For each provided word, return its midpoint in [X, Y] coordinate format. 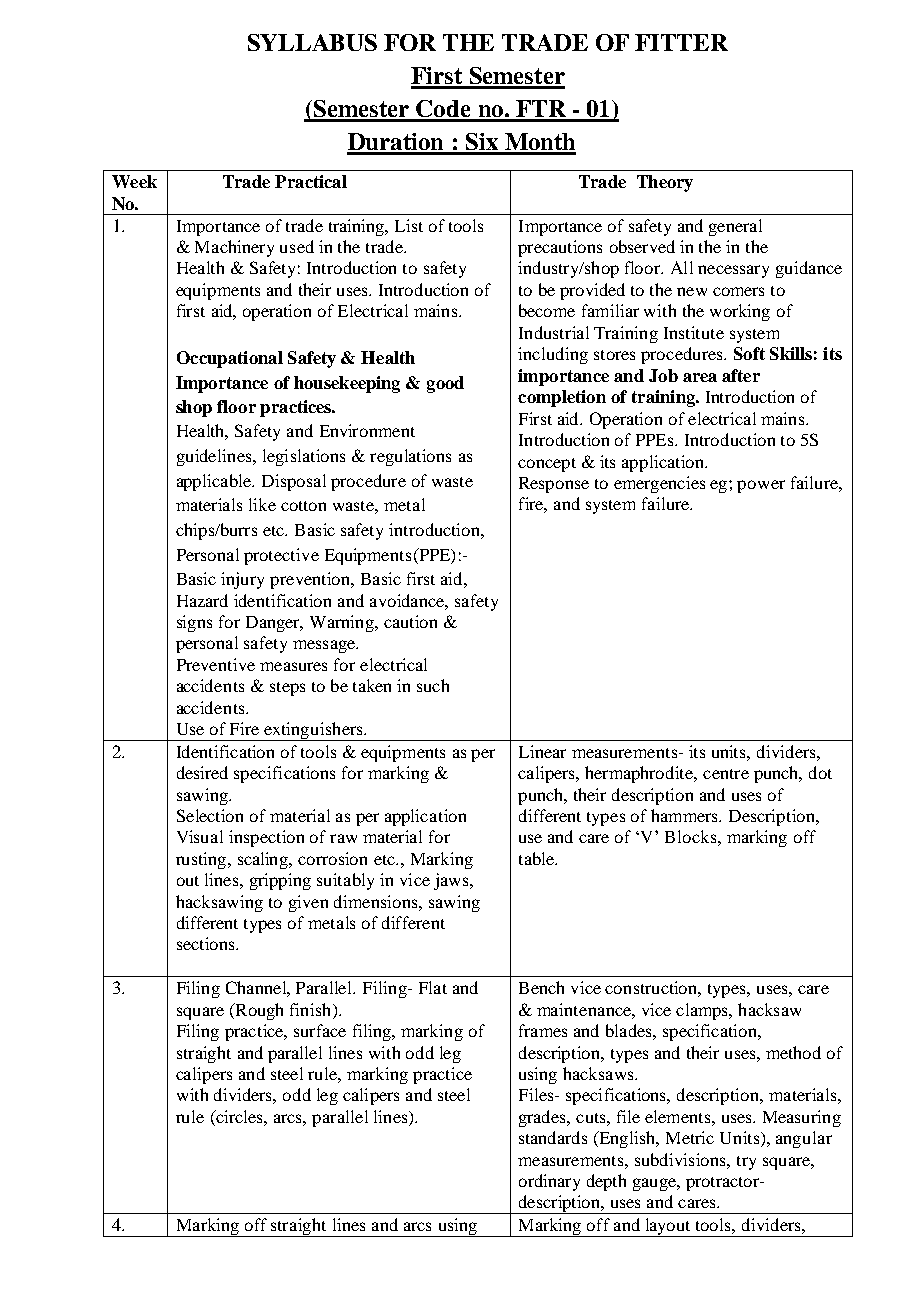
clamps [703, 1011]
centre [726, 774]
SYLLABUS [312, 42]
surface [320, 1030]
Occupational [230, 359]
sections [207, 943]
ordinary [549, 1182]
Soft [749, 353]
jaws [452, 881]
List [409, 225]
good [445, 384]
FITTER [681, 42]
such [433, 685]
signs [194, 623]
